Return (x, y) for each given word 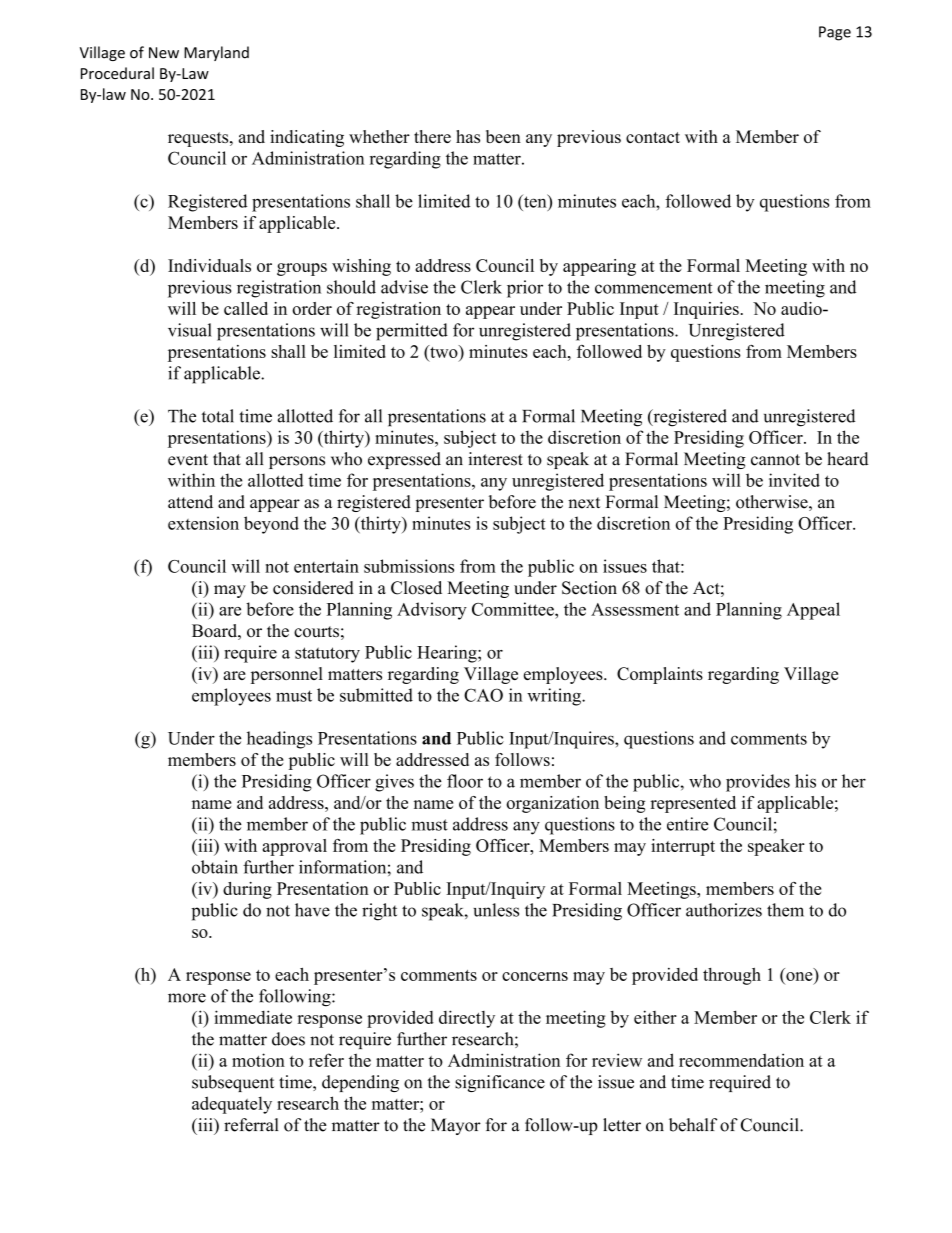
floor (465, 781)
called (246, 308)
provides (758, 783)
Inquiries (706, 310)
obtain (215, 867)
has (468, 136)
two (444, 351)
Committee (514, 609)
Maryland (216, 53)
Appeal (813, 611)
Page (835, 33)
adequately (232, 1105)
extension (203, 523)
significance (500, 1083)
